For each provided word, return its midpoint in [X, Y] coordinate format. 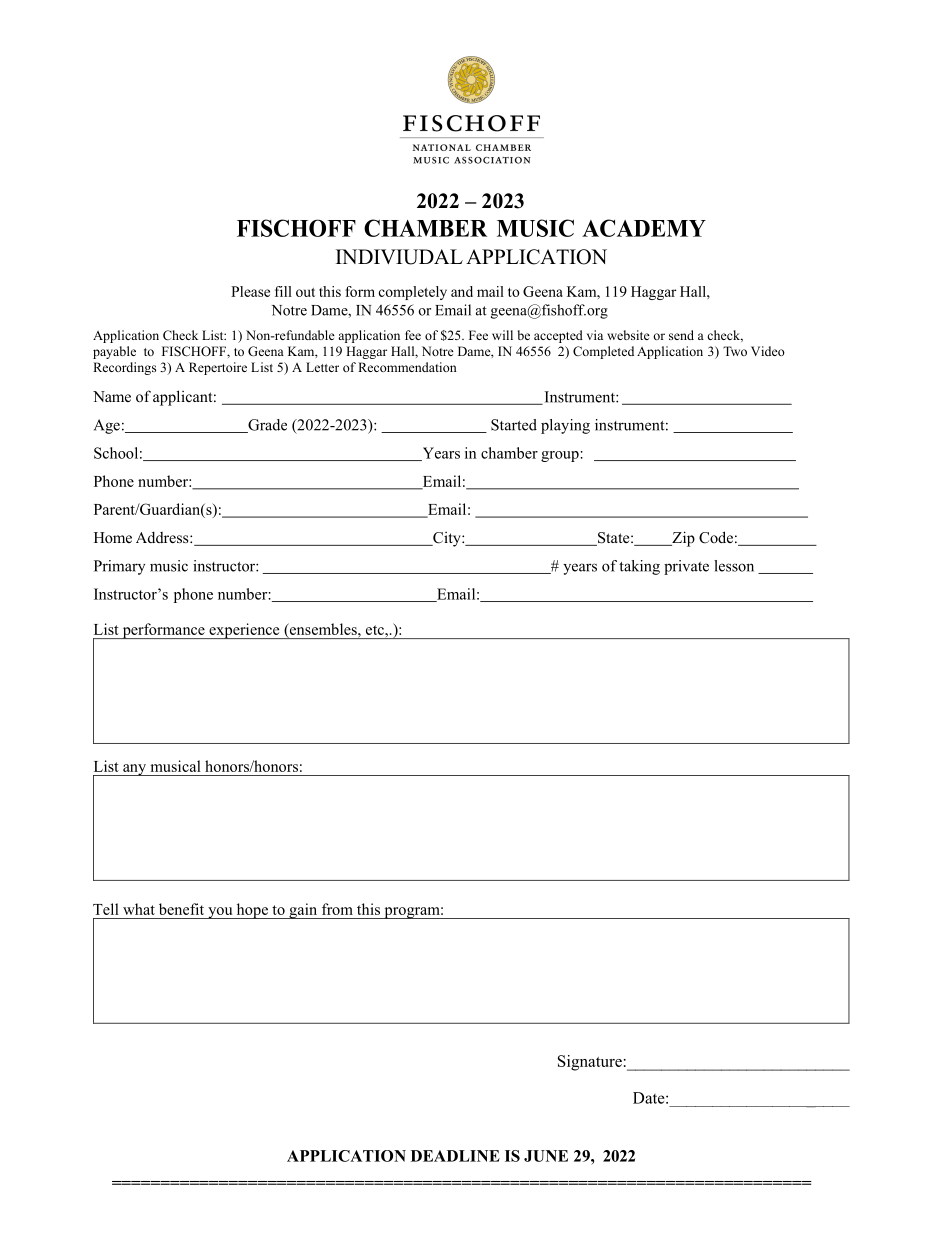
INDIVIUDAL [399, 257]
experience [244, 631]
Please [250, 291]
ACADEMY [644, 228]
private [686, 567]
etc [376, 630]
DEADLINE [455, 1156]
